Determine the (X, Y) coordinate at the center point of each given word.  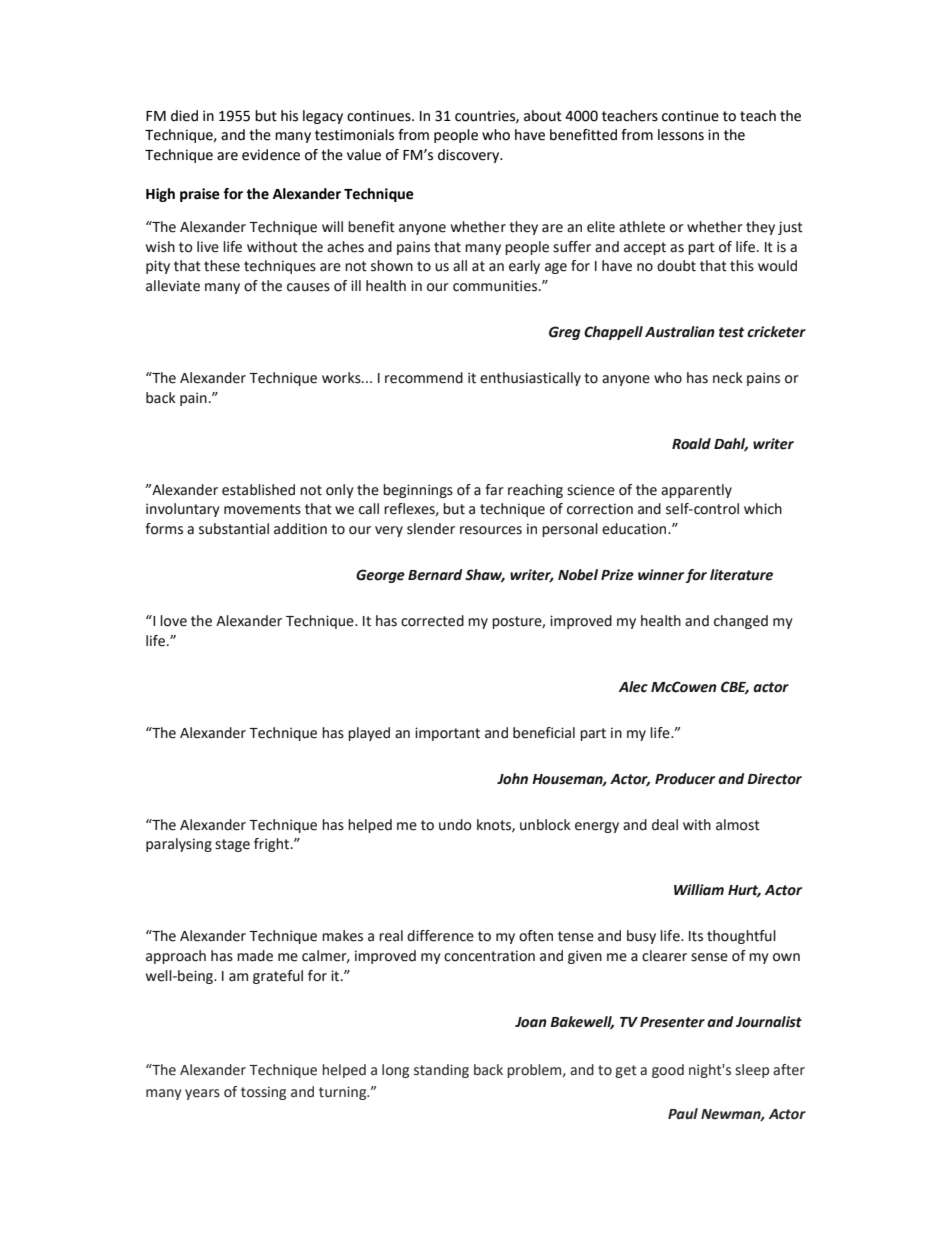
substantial (234, 529)
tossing (263, 1093)
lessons (681, 135)
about (543, 116)
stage (232, 845)
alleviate (173, 286)
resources (491, 530)
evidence (271, 155)
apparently (696, 491)
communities (496, 286)
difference (440, 936)
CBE (735, 687)
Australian (680, 332)
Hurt (744, 891)
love (173, 621)
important (447, 734)
